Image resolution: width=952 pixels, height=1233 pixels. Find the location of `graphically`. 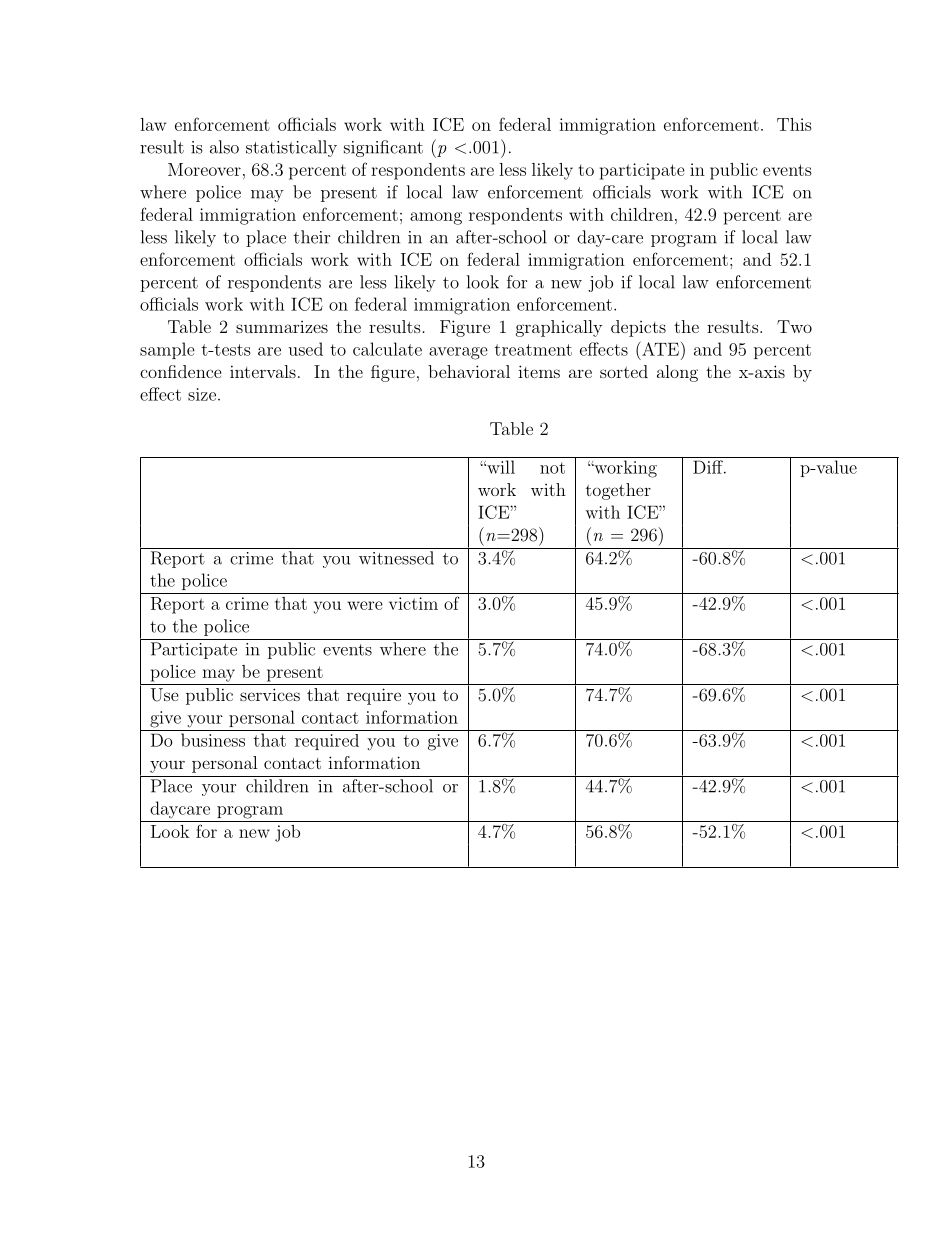

graphically is located at coordinates (559, 328).
